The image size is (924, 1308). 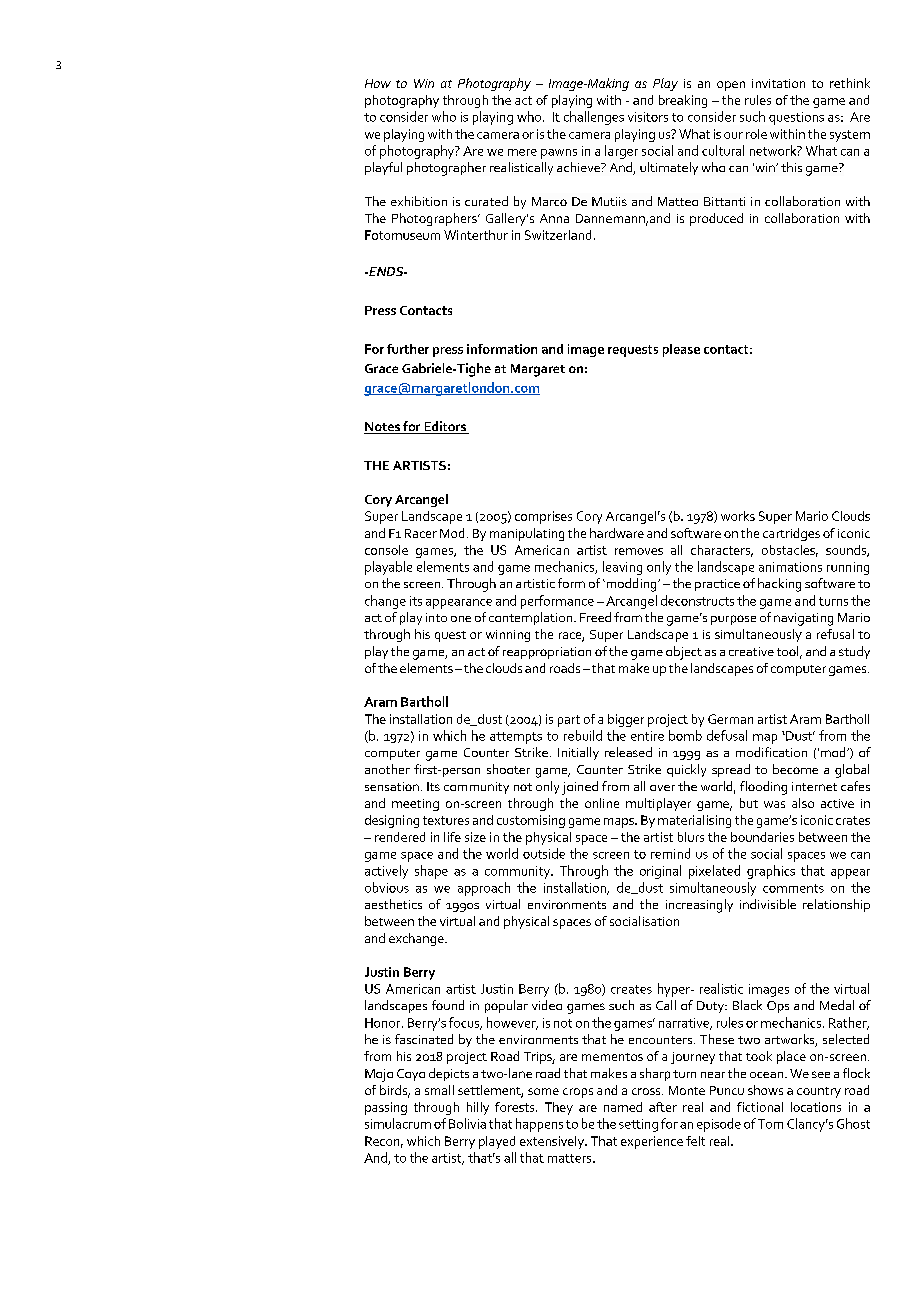 I want to click on named, so click(x=623, y=1107).
